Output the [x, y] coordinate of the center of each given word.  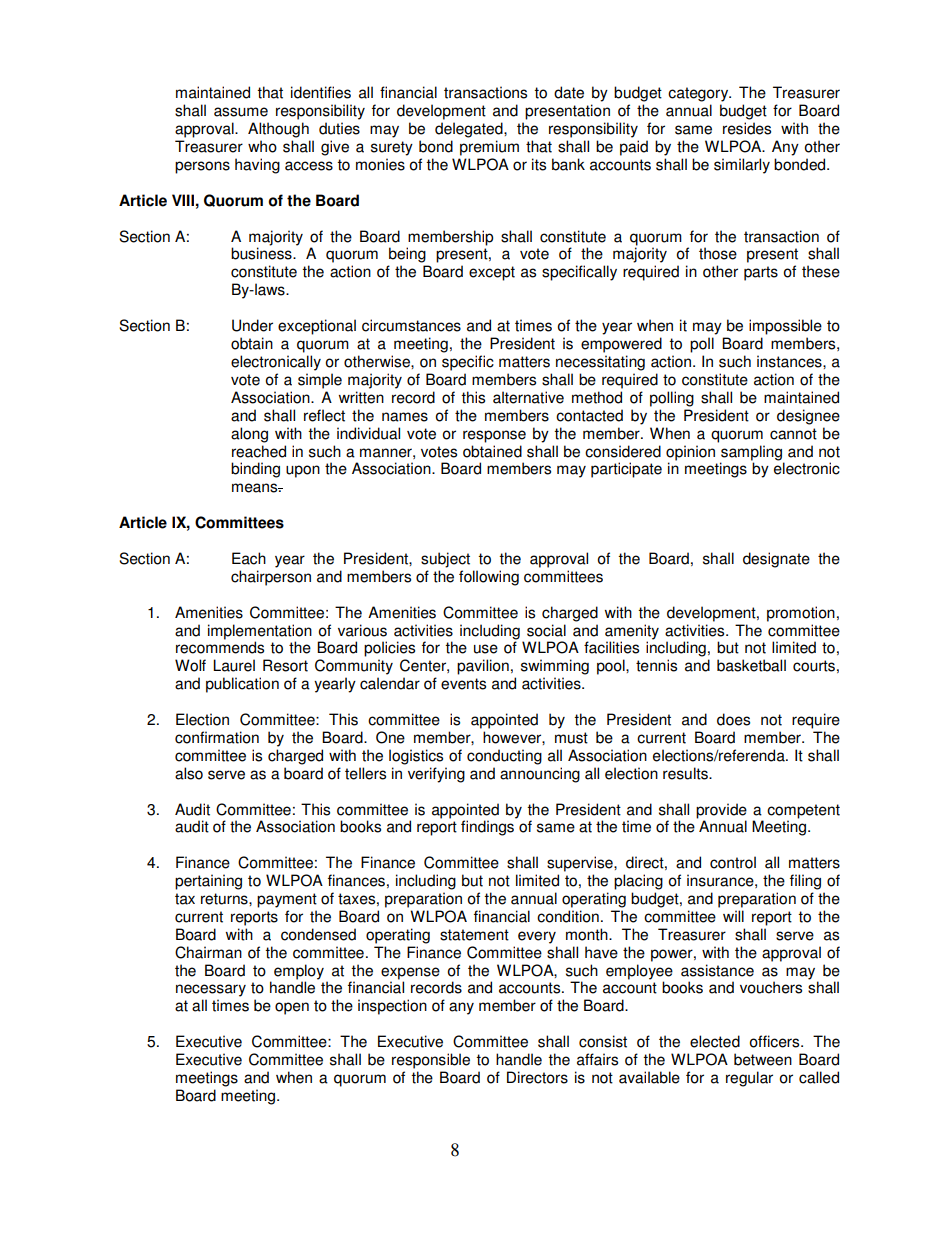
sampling [751, 453]
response [494, 436]
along [249, 435]
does [733, 719]
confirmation [217, 737]
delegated [470, 130]
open [292, 1008]
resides [747, 128]
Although [278, 130]
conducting [504, 757]
